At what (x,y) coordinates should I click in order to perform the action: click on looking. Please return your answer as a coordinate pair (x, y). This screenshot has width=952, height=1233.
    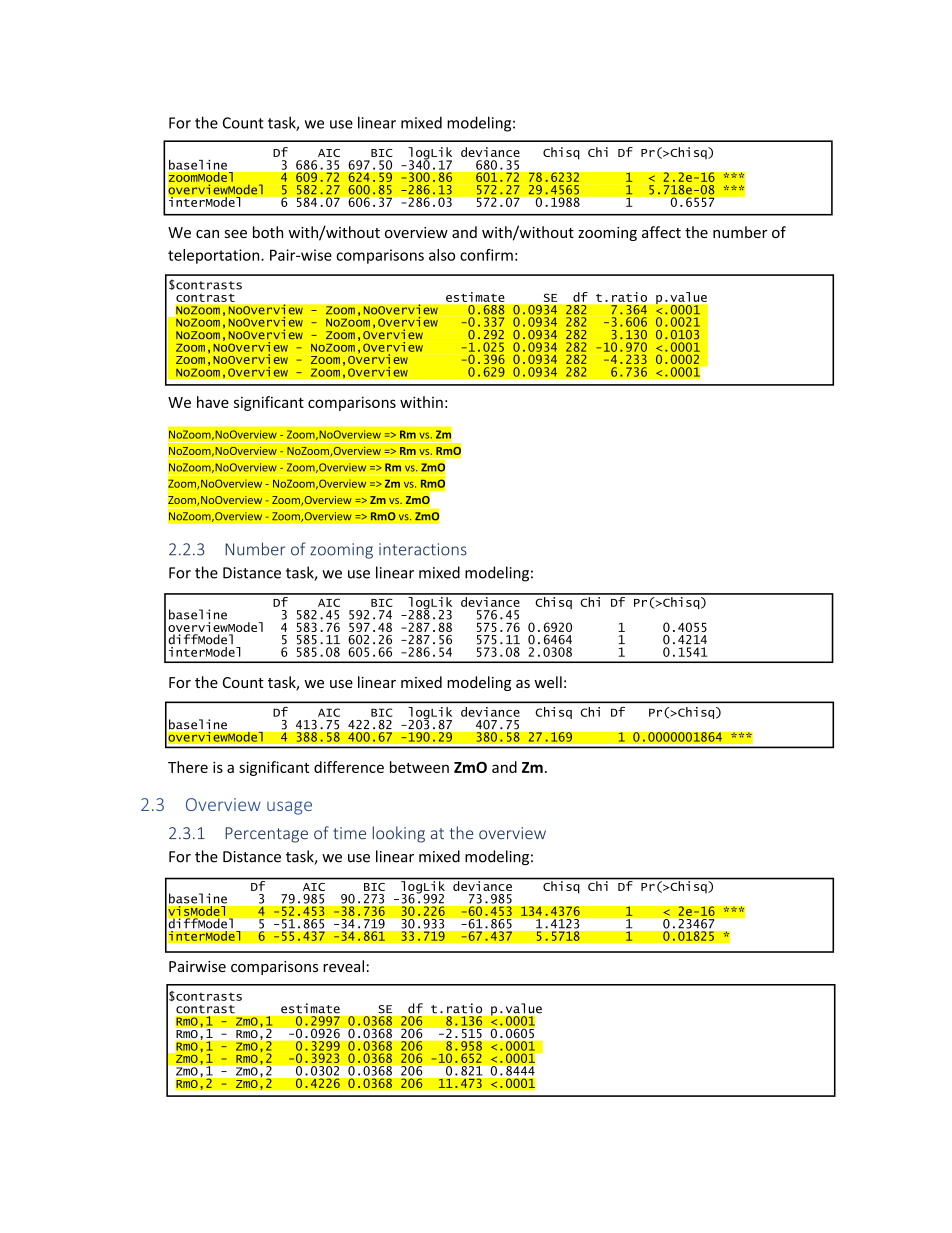
    Looking at the image, I should click on (399, 834).
